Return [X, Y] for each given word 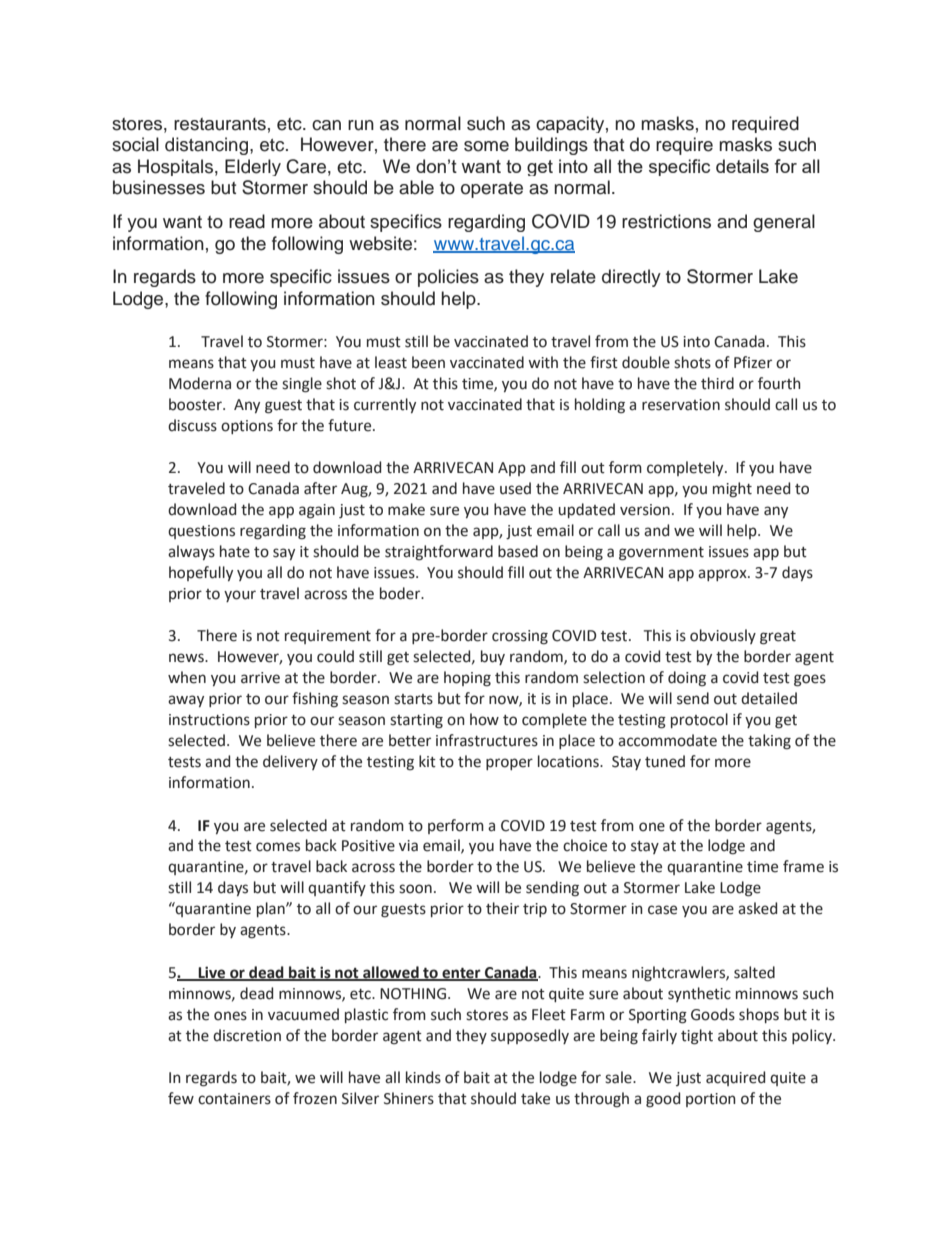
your [240, 596]
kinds [423, 1077]
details [742, 166]
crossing [520, 637]
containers [234, 1099]
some [486, 146]
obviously [723, 636]
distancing [206, 146]
